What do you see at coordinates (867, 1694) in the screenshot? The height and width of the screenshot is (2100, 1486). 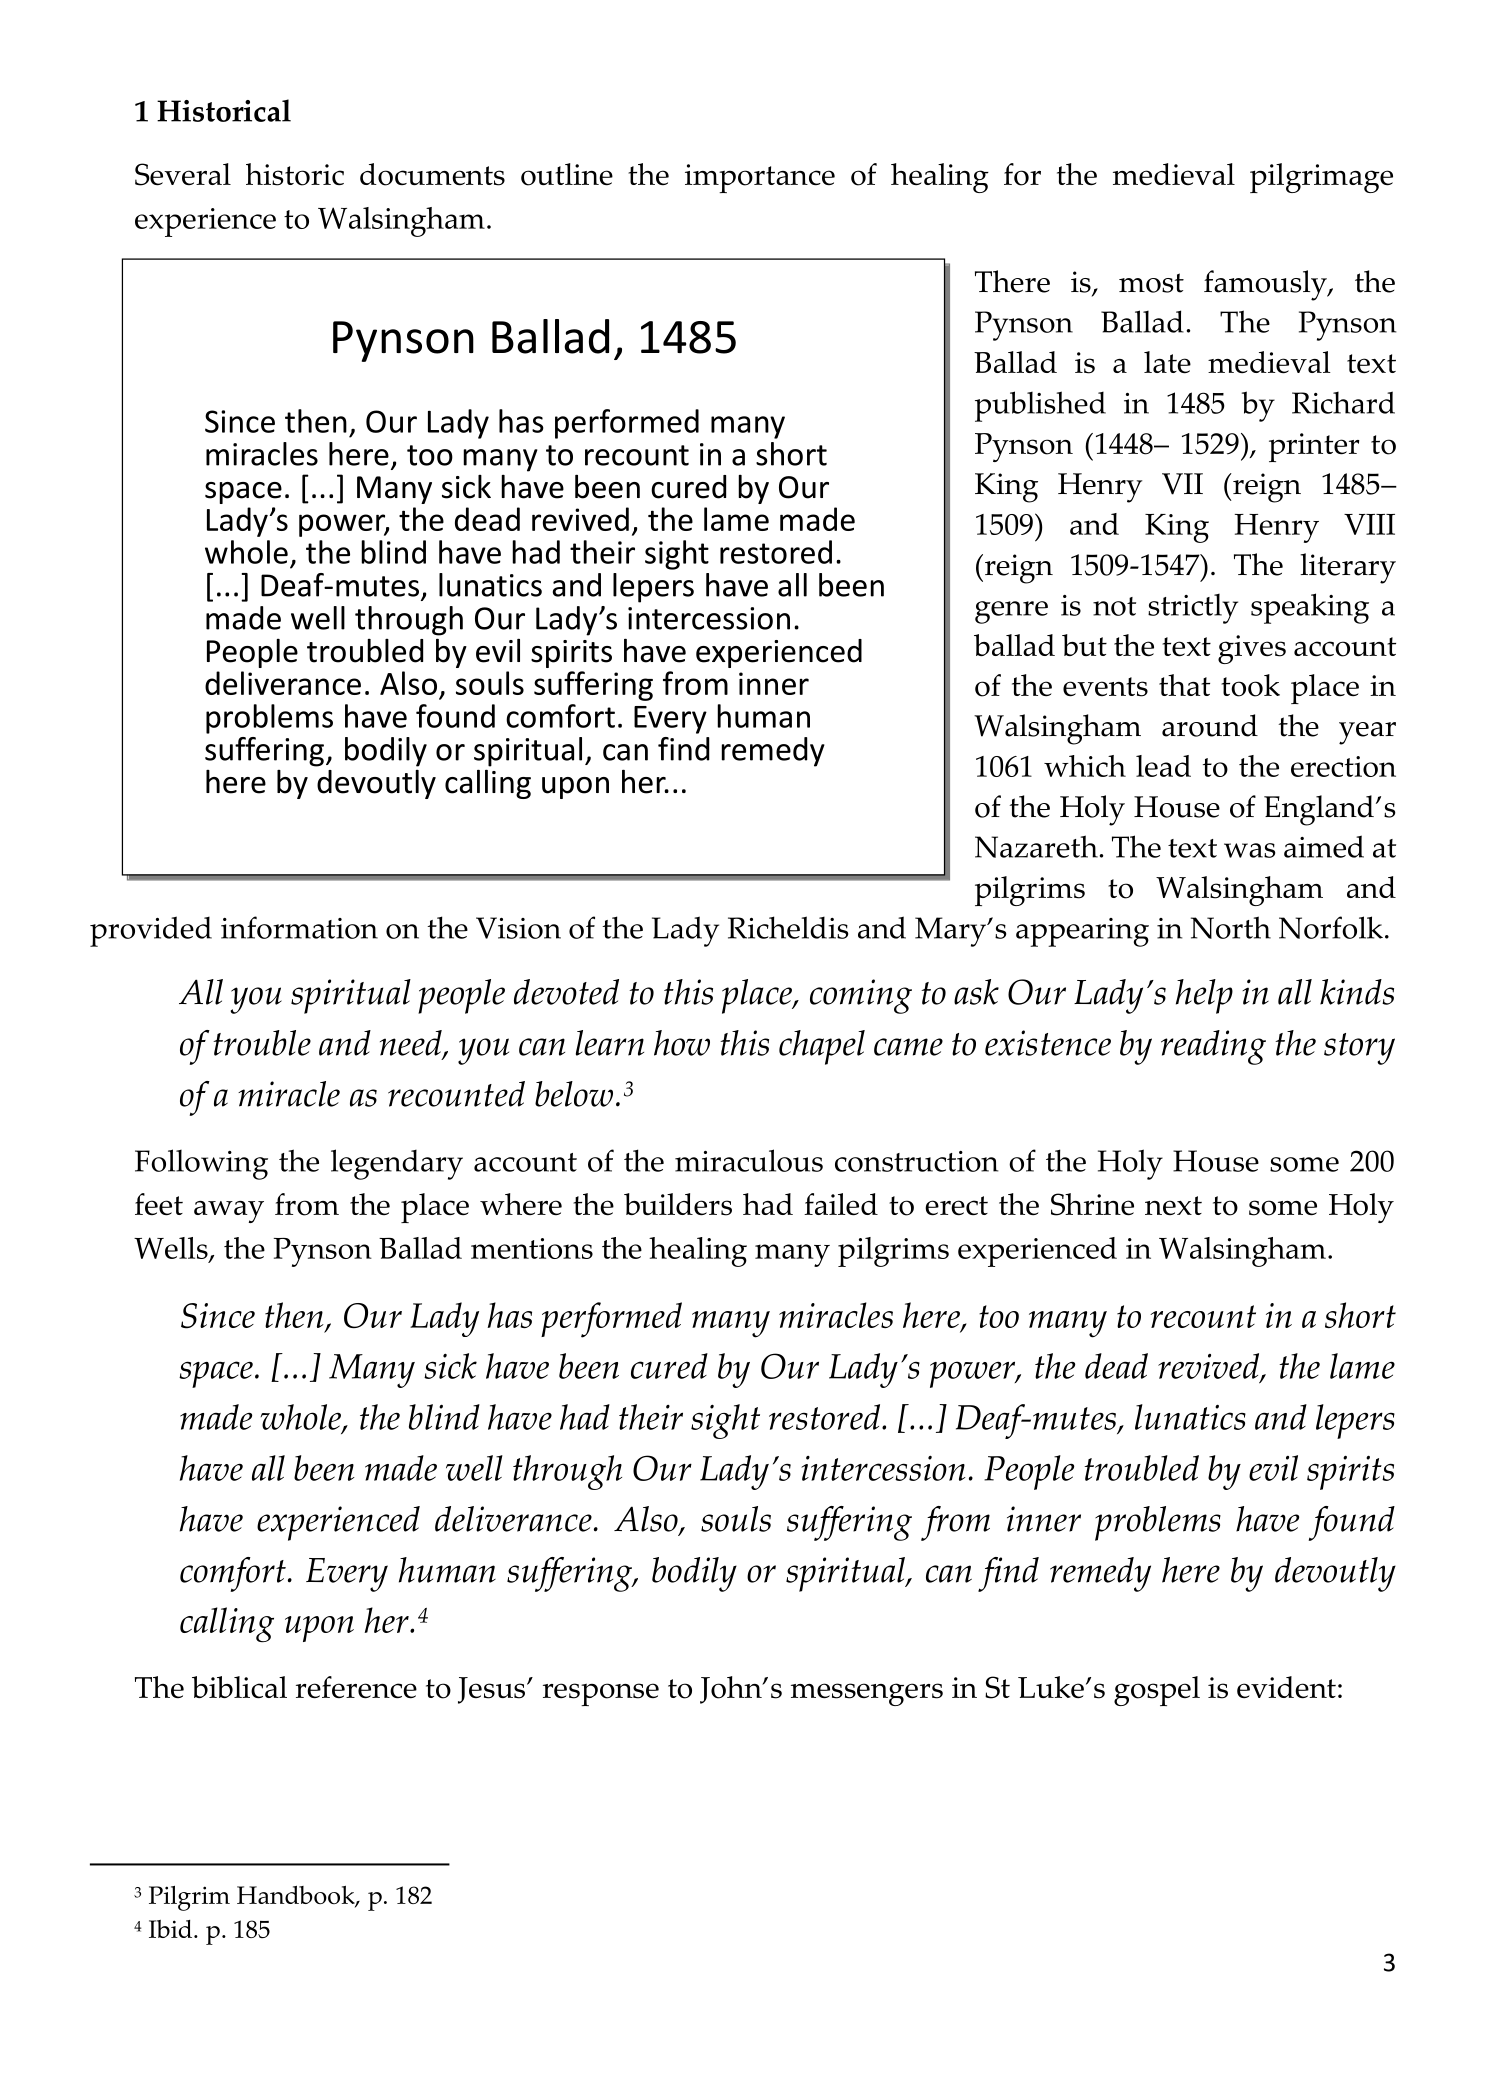 I see `messengers` at bounding box center [867, 1694].
